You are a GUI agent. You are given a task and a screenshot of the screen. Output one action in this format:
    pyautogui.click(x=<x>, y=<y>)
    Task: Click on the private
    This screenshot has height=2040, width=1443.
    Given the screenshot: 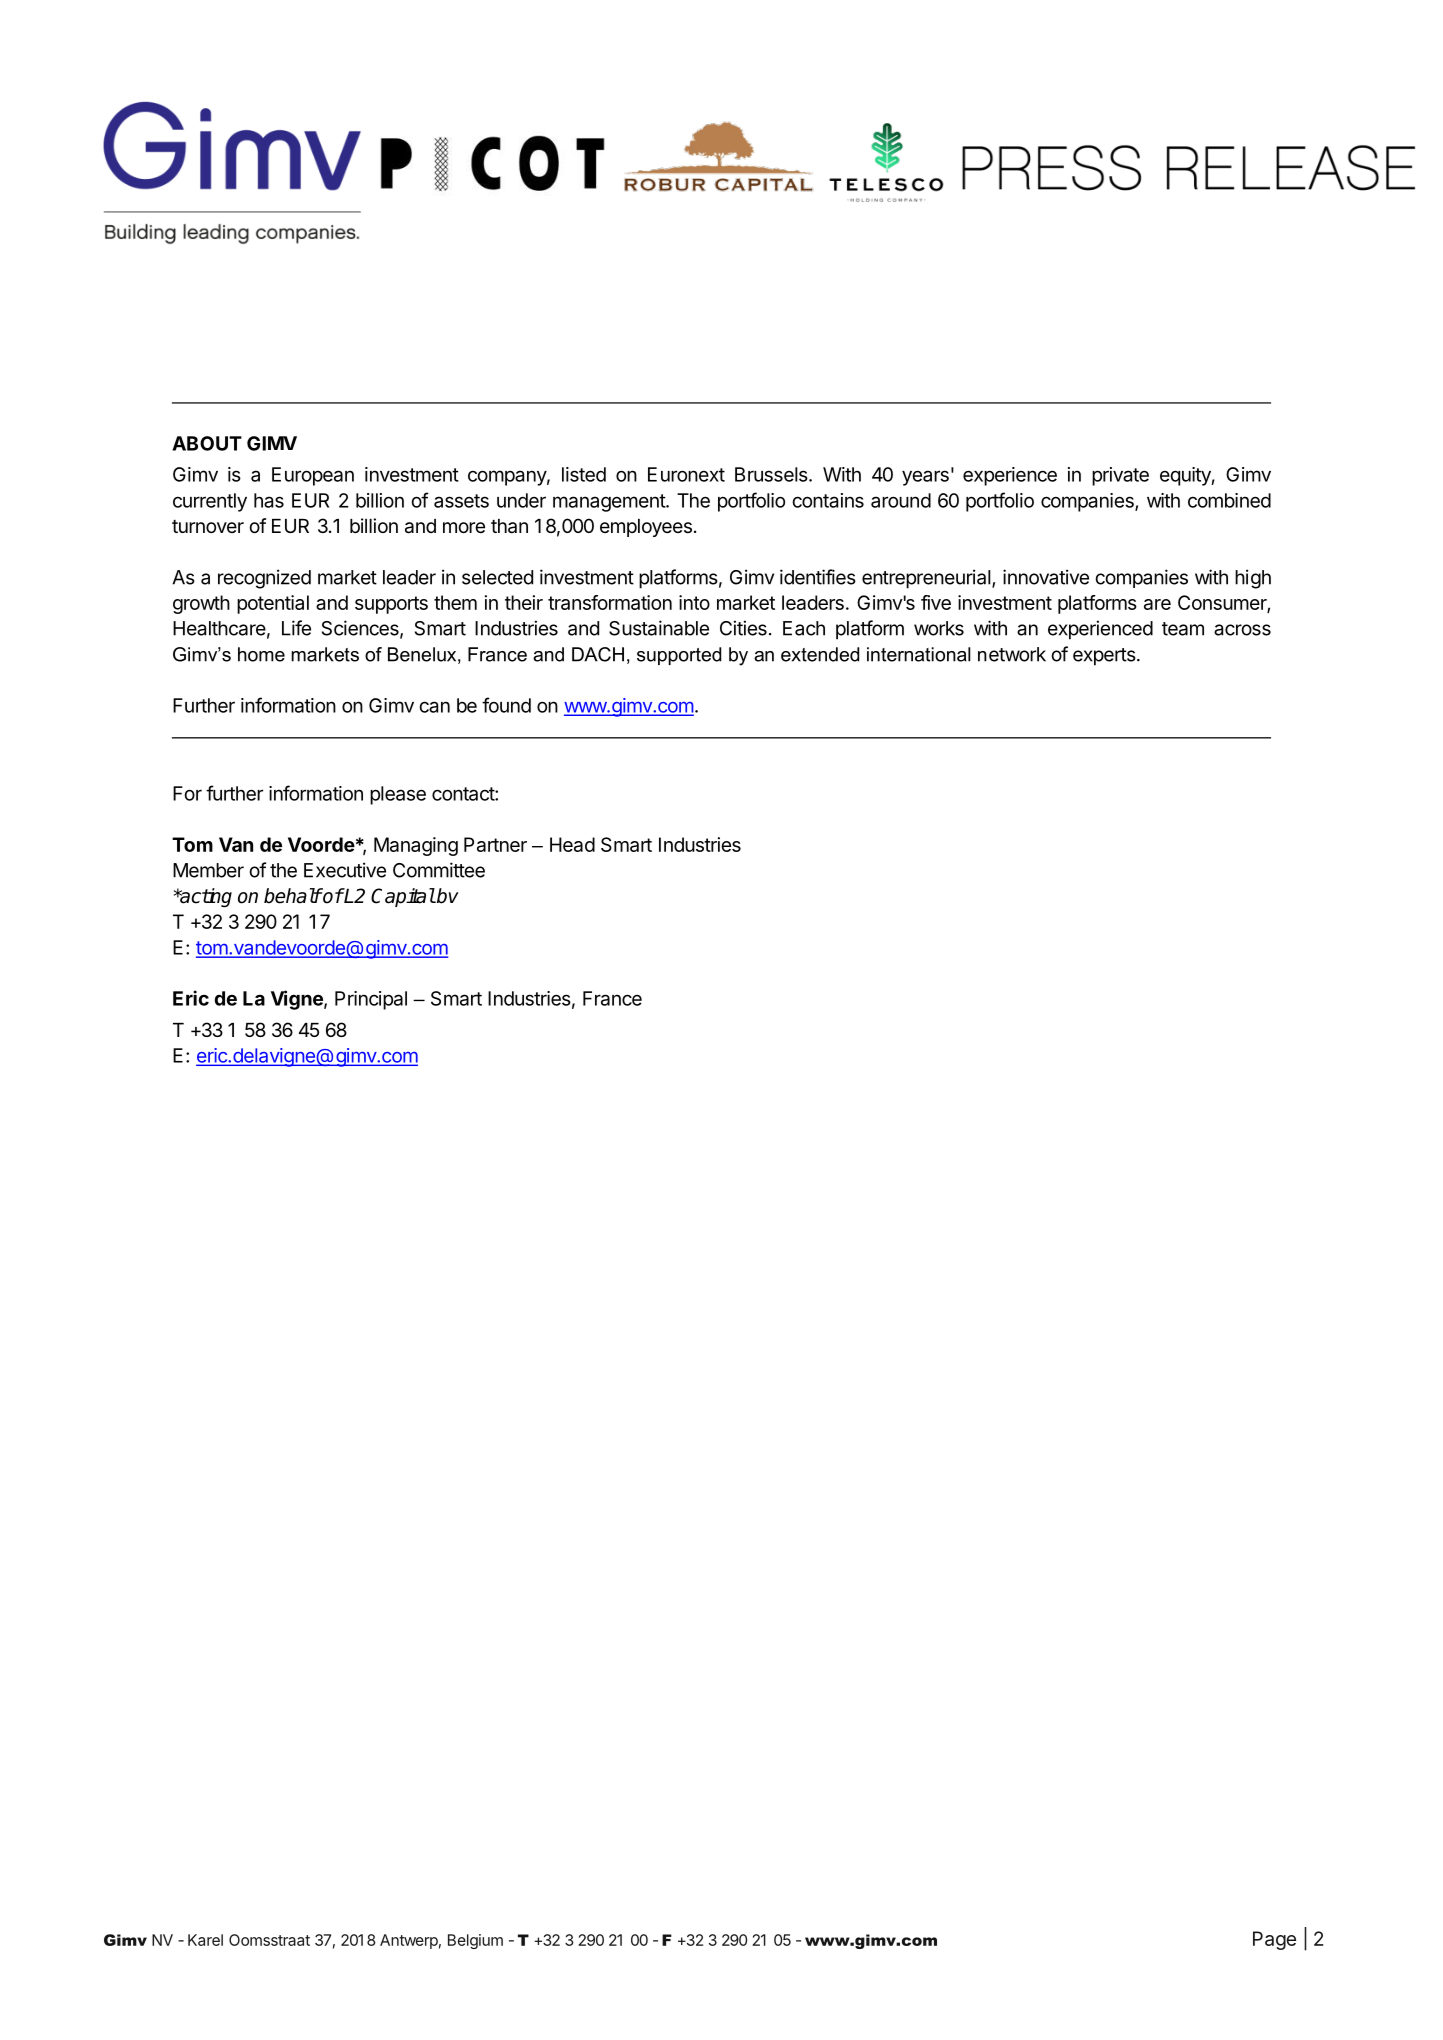 What is the action you would take?
    pyautogui.click(x=1120, y=476)
